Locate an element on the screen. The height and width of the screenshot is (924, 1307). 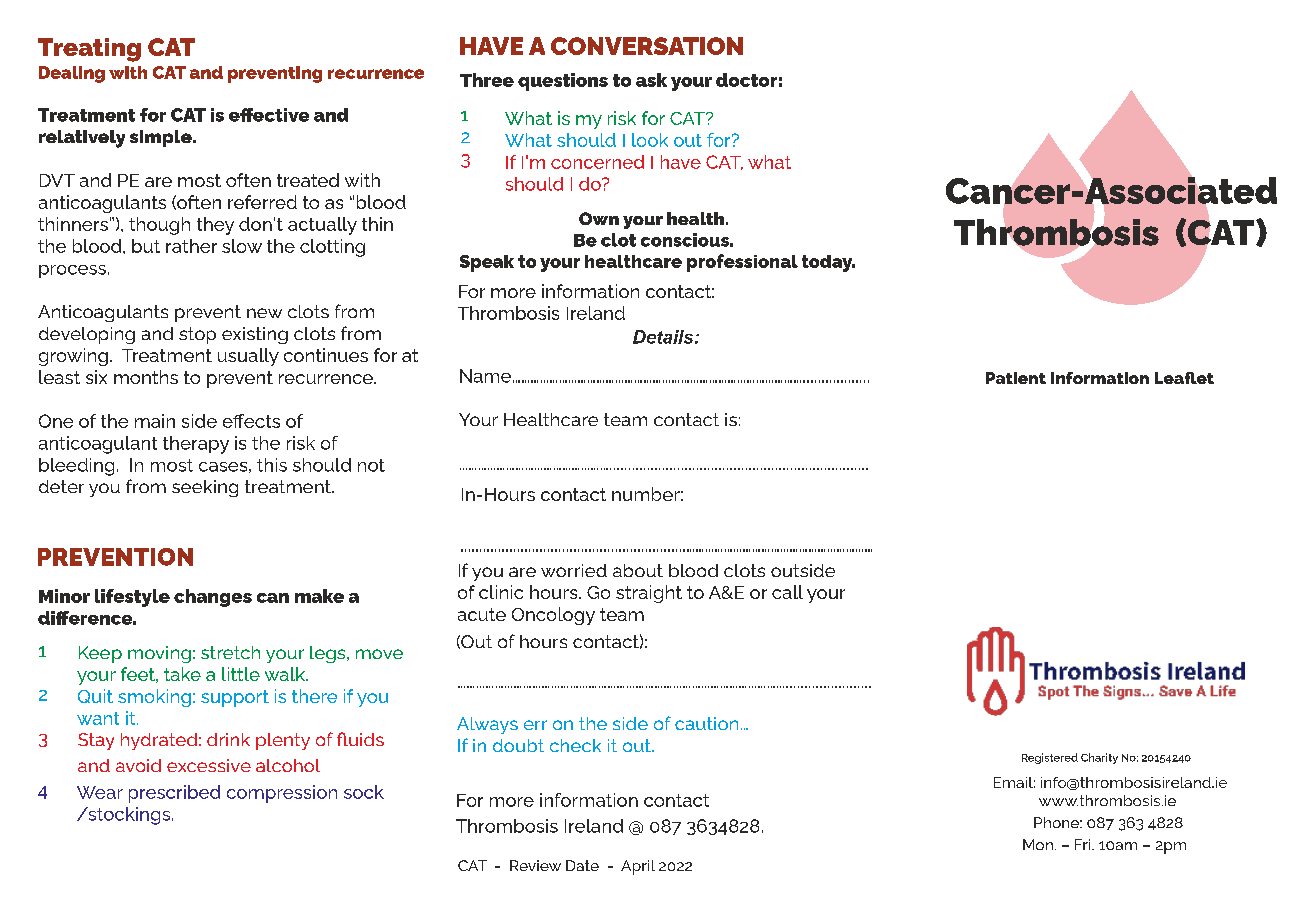
Speak is located at coordinates (487, 263).
